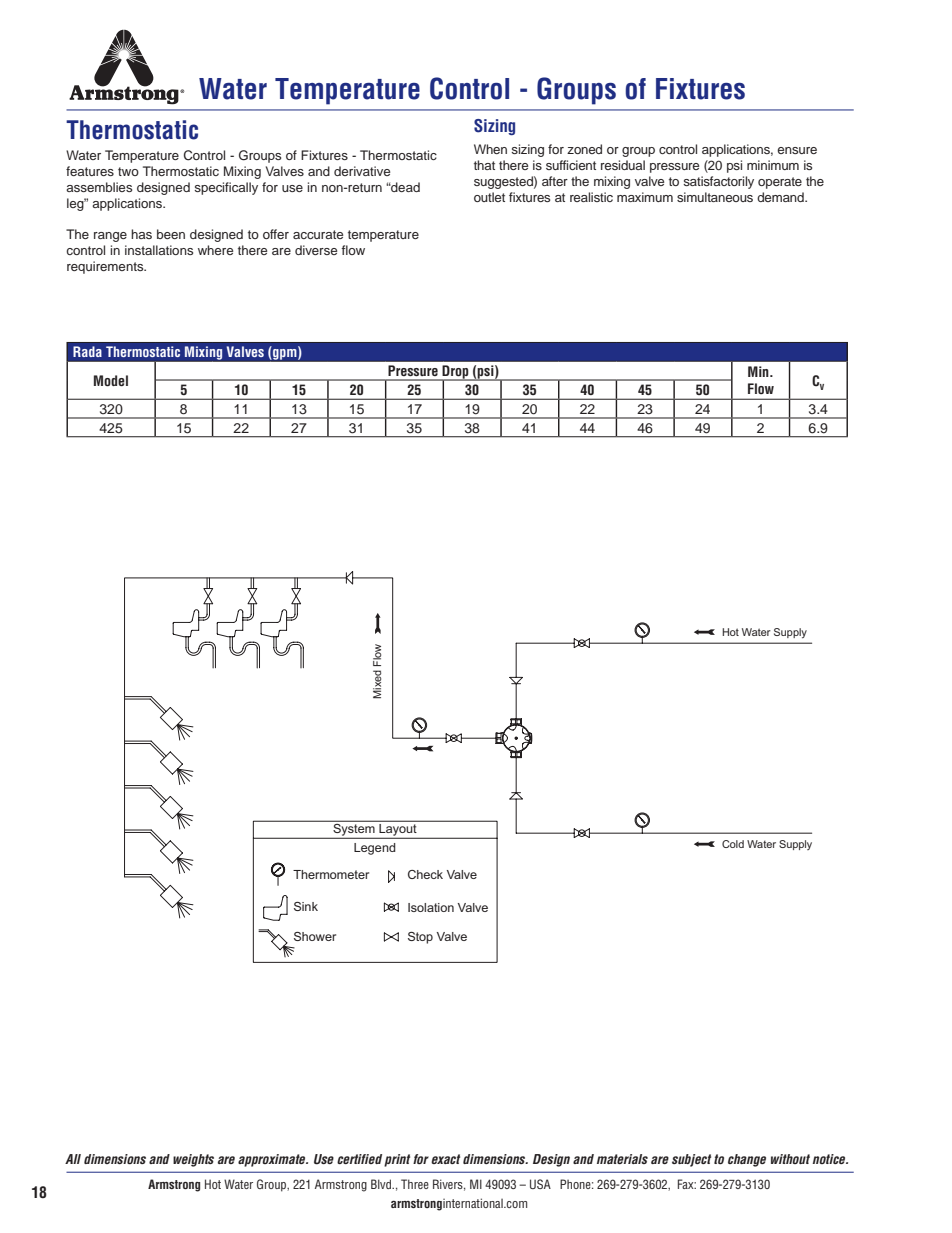 This page has height=1233, width=952. Describe the element at coordinates (445, 1159) in the page. I see `exact` at that location.
